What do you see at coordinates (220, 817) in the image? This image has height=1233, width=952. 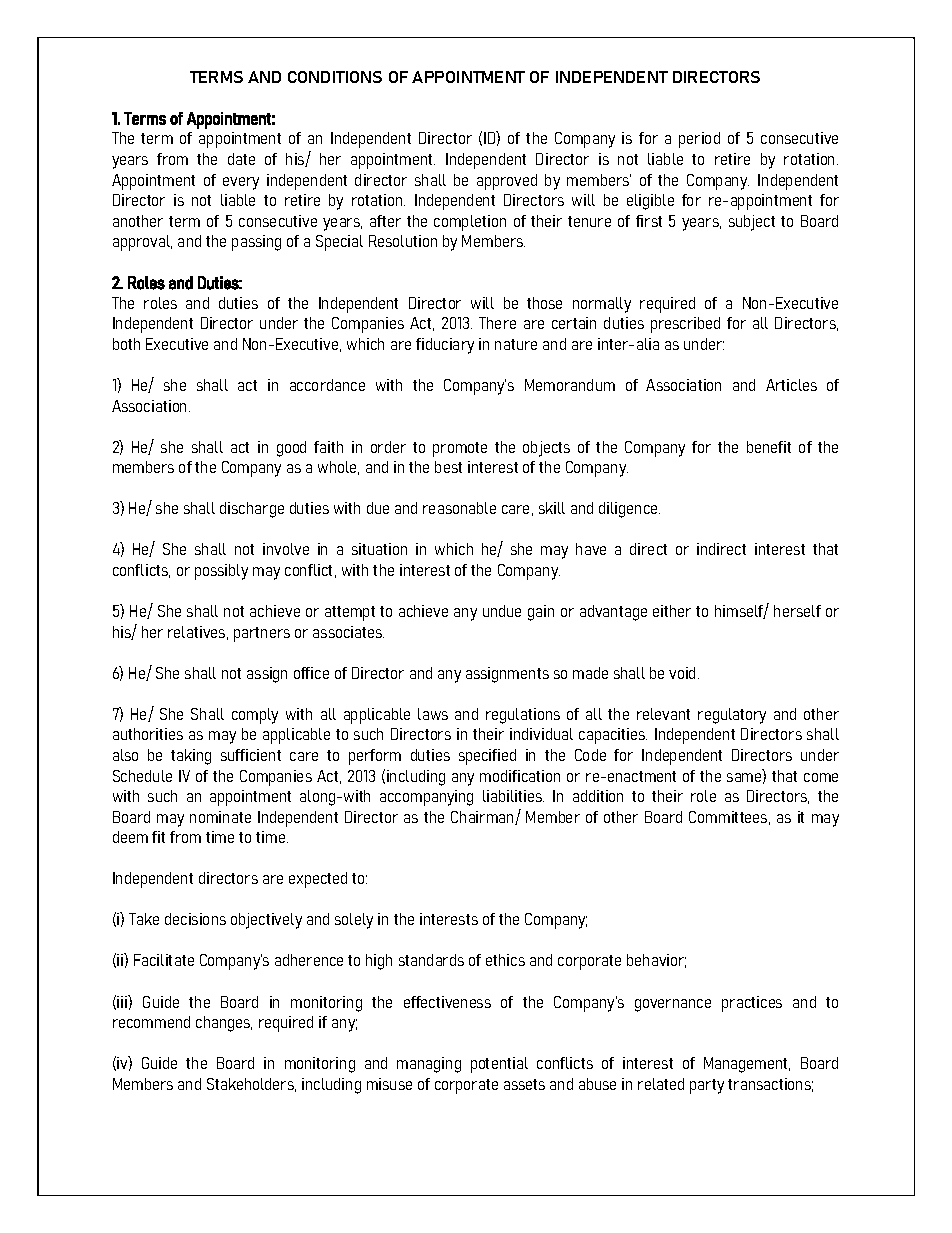 I see `nominate` at bounding box center [220, 817].
